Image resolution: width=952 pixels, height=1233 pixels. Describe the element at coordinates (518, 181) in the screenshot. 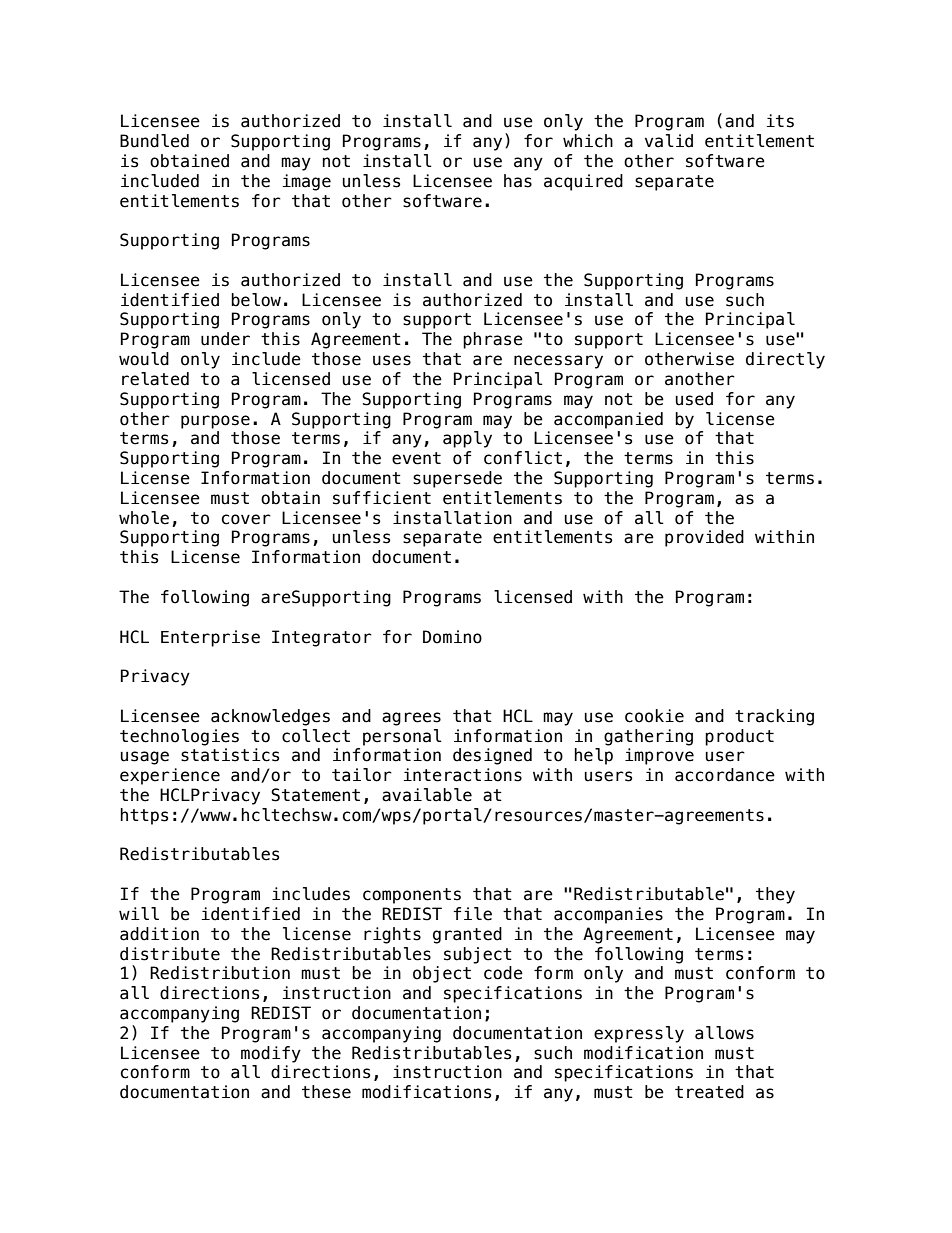

I see `has` at that location.
